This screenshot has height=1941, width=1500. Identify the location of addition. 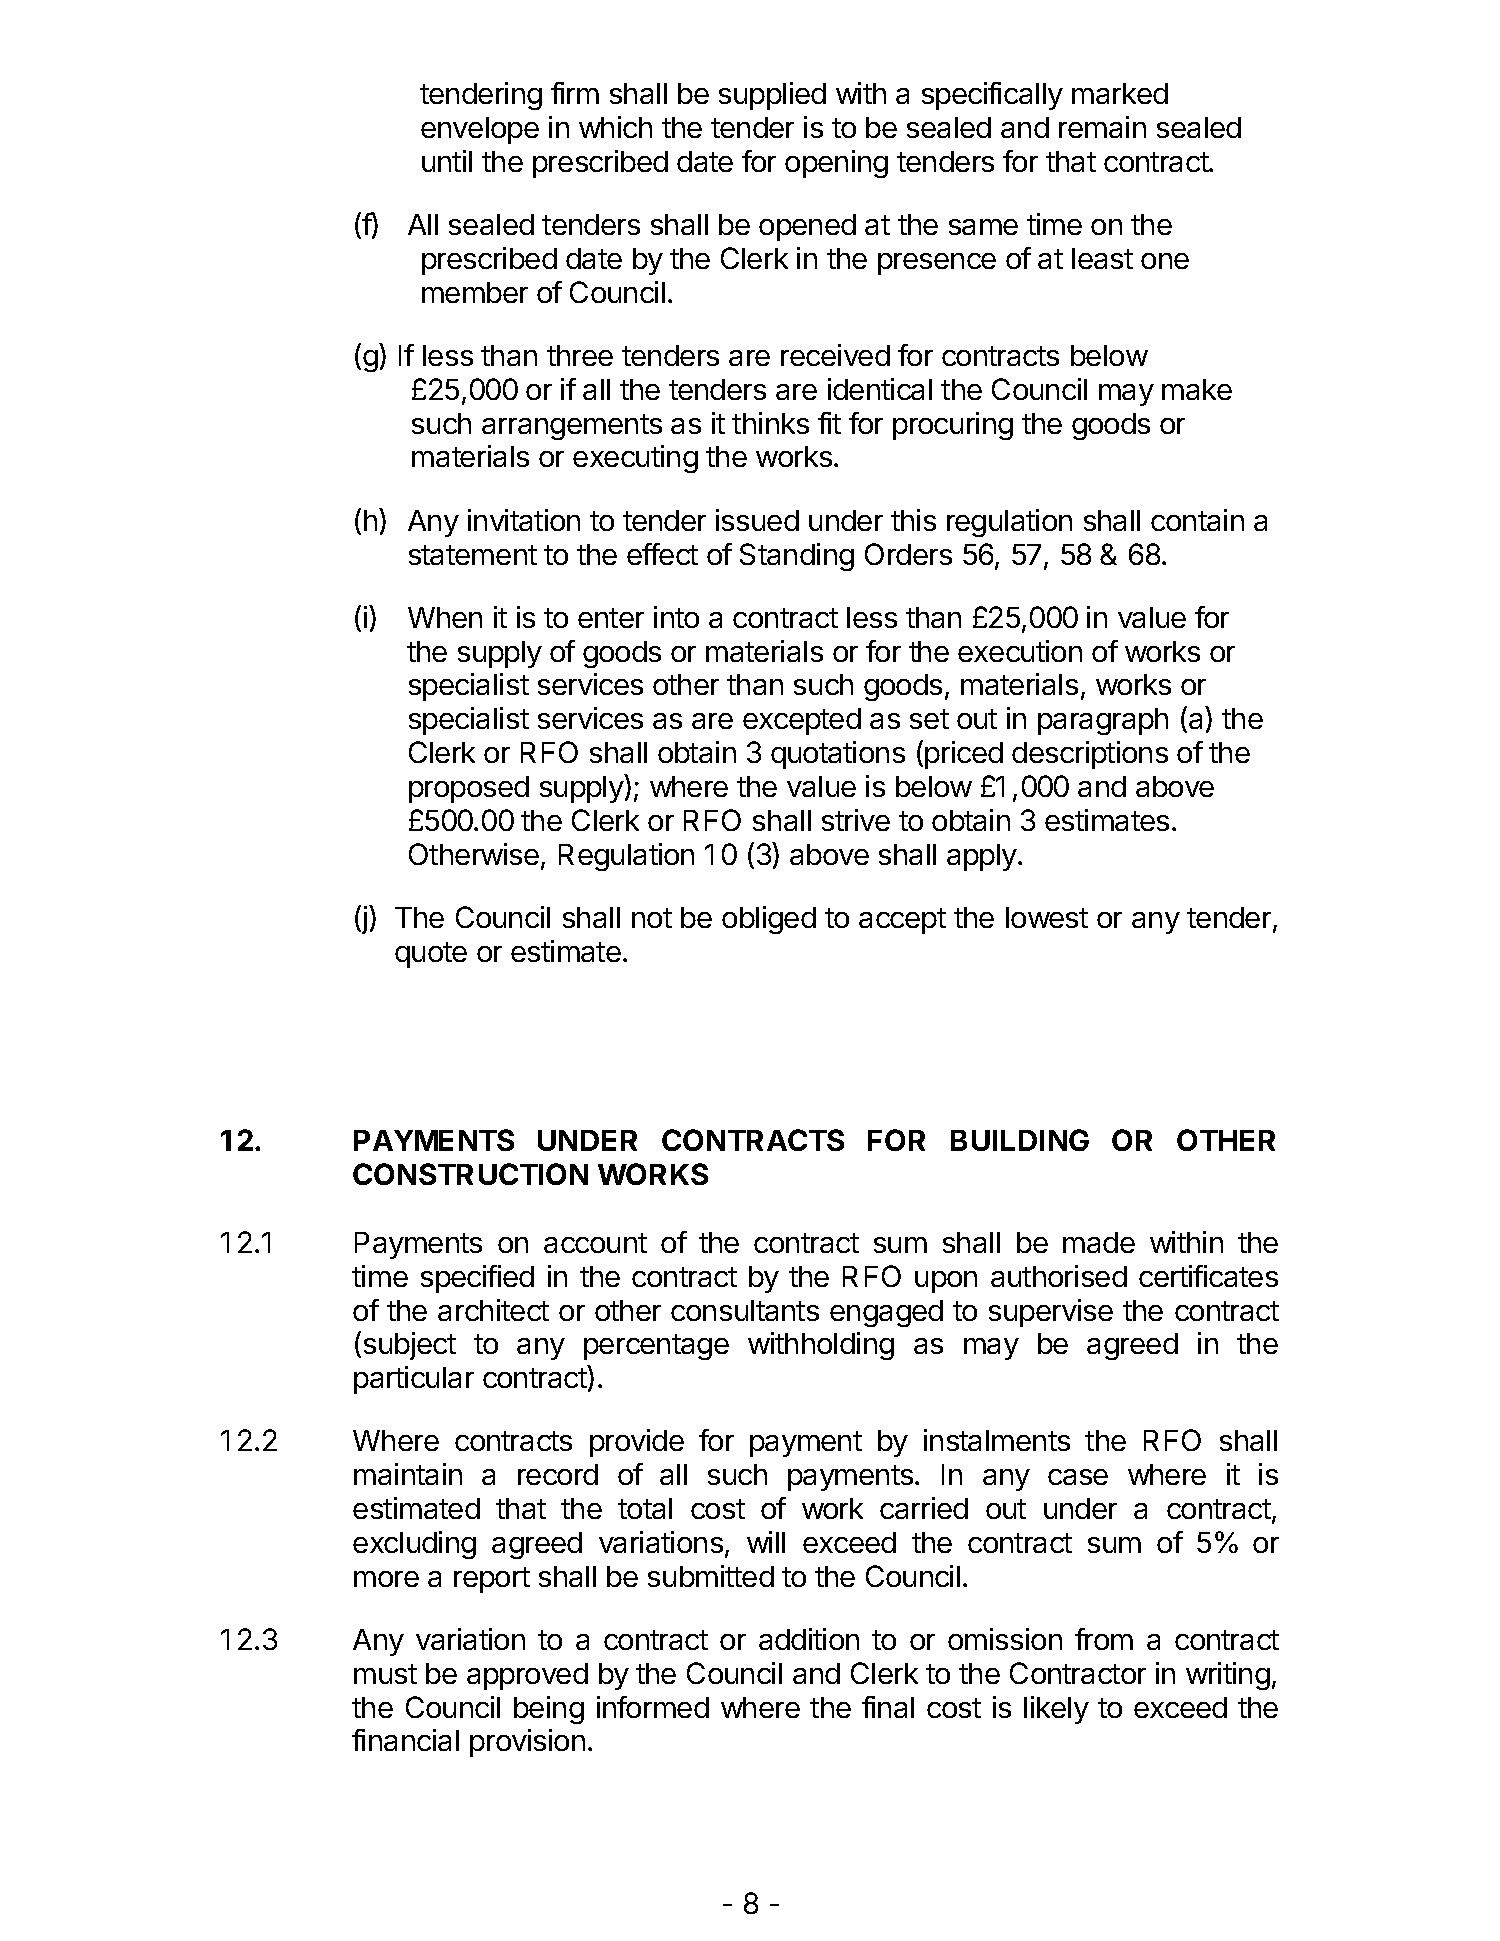
(809, 1639).
